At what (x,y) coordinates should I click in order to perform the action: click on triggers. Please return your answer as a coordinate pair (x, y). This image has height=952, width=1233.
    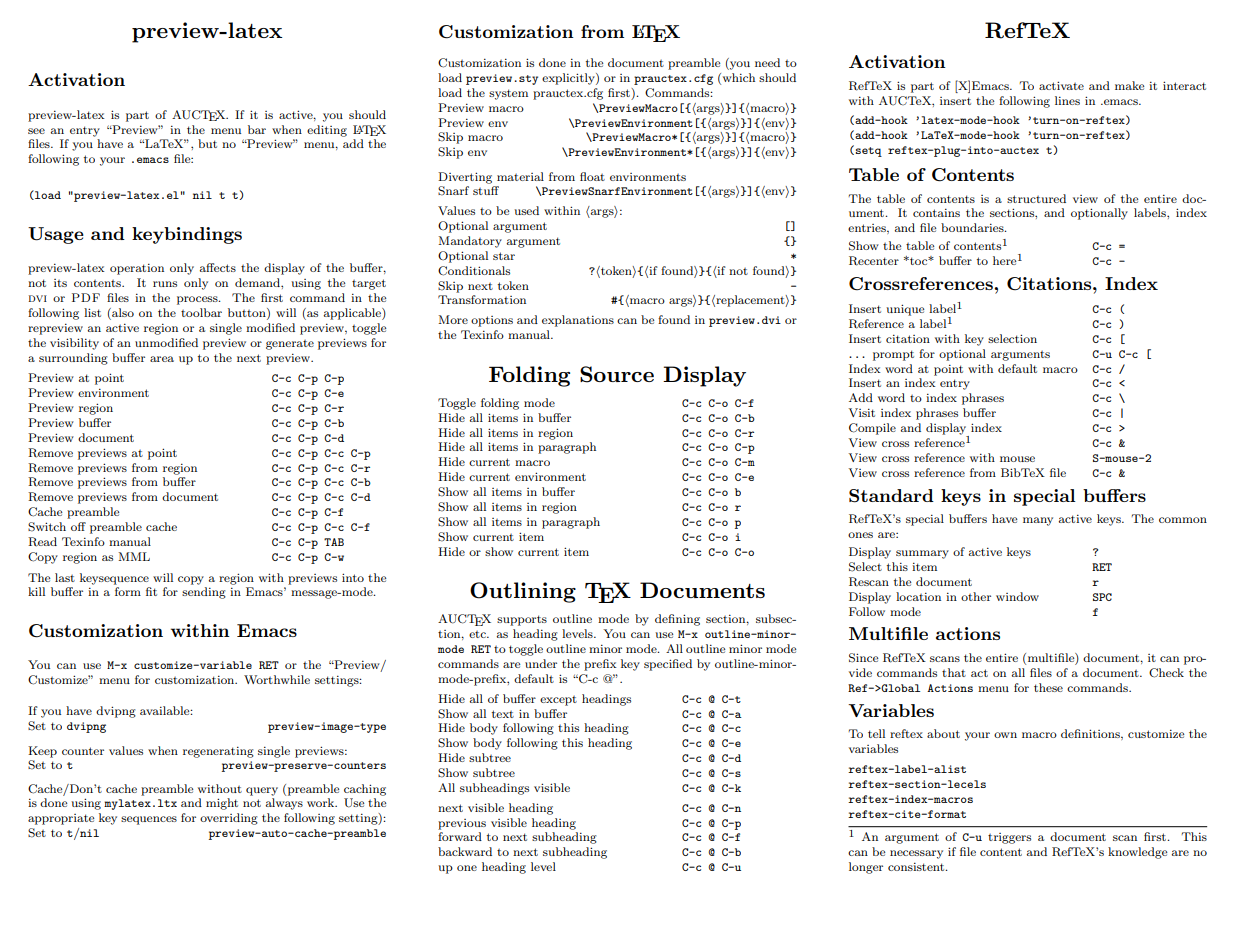
    Looking at the image, I should click on (1009, 838).
